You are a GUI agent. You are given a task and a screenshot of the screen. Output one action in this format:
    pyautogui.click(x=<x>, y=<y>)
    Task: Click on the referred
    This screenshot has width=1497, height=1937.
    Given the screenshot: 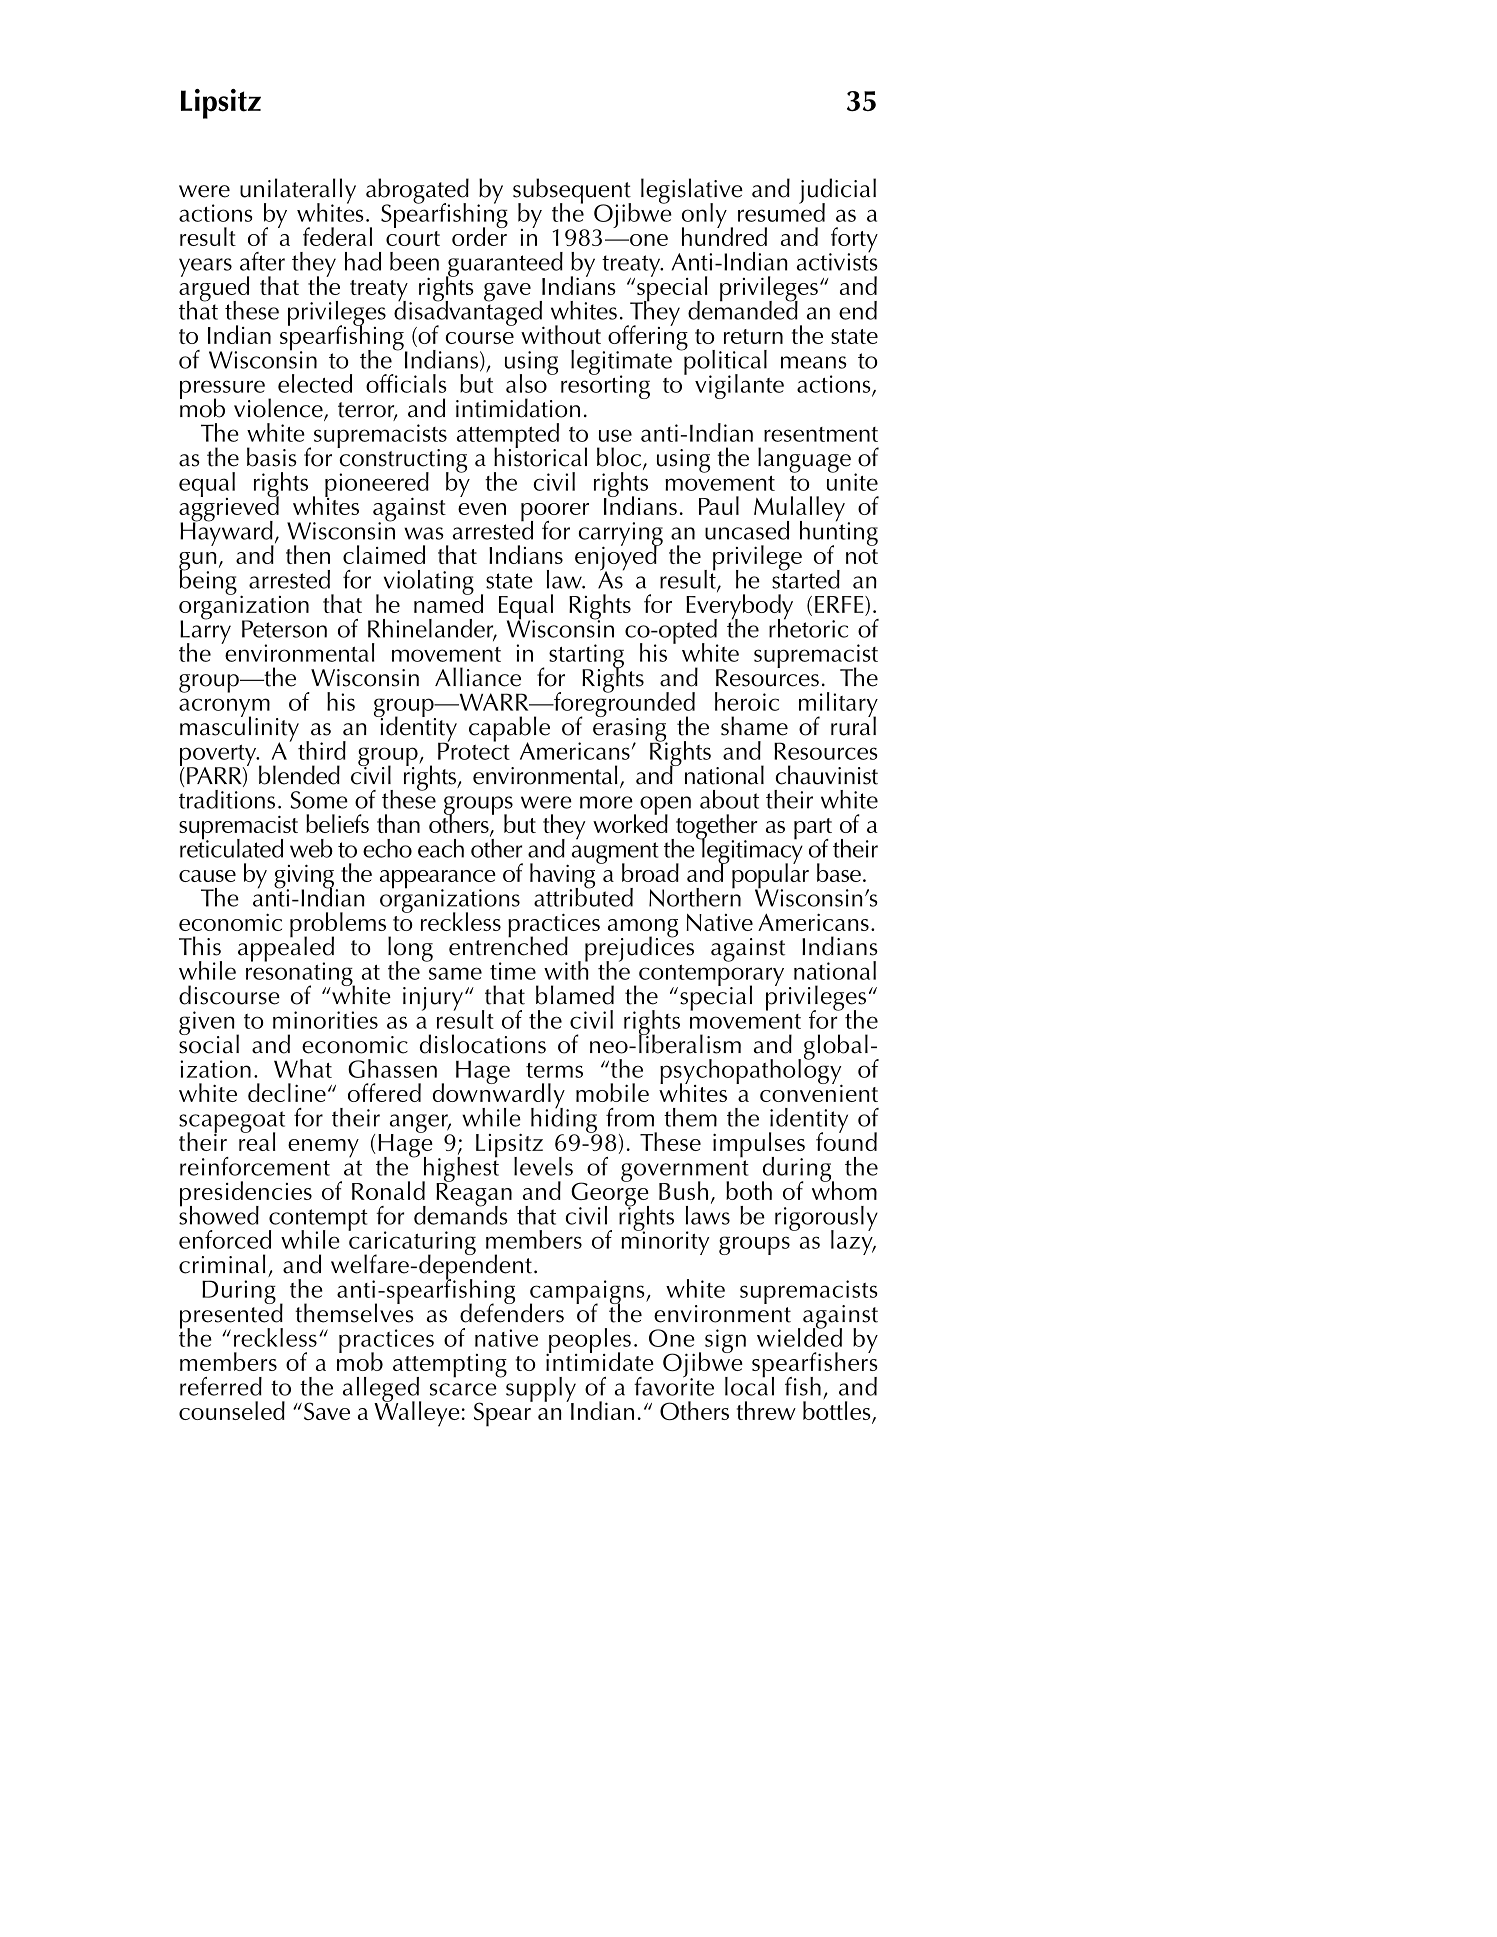 What is the action you would take?
    pyautogui.click(x=221, y=1386)
